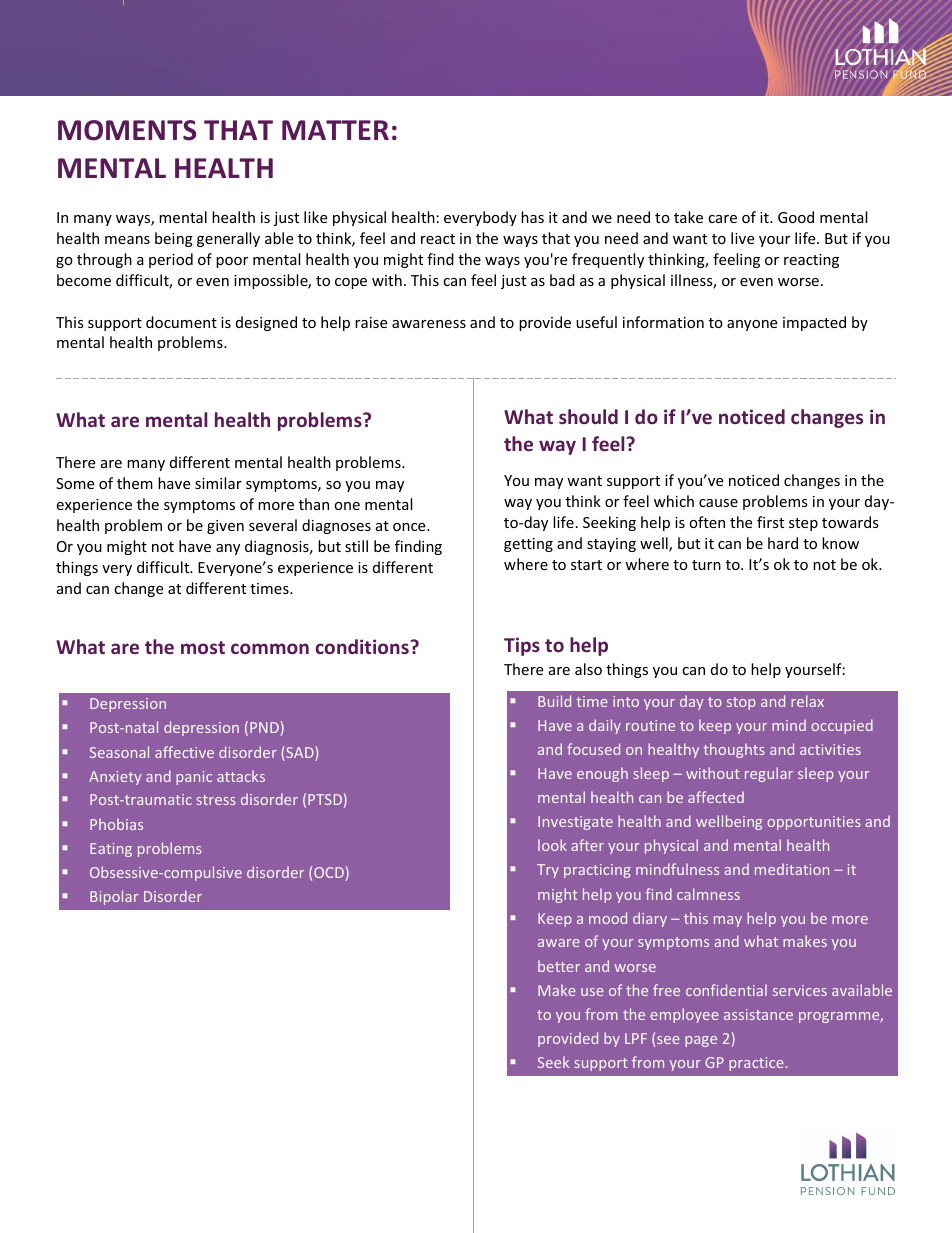 This image has height=1233, width=952. What do you see at coordinates (554, 701) in the image?
I see `Build` at bounding box center [554, 701].
